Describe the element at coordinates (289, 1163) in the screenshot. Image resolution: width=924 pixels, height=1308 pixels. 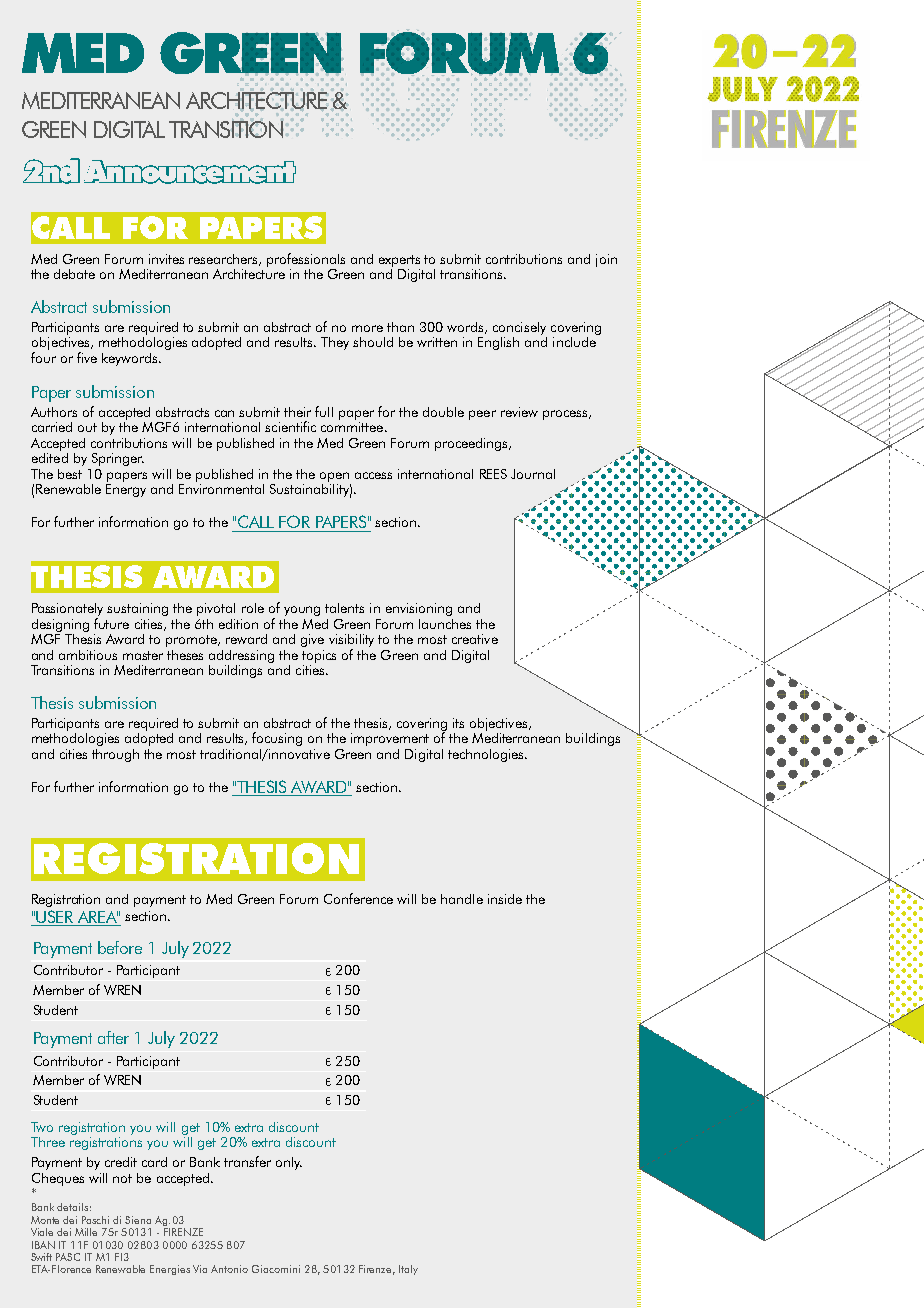
I see `only` at that location.
